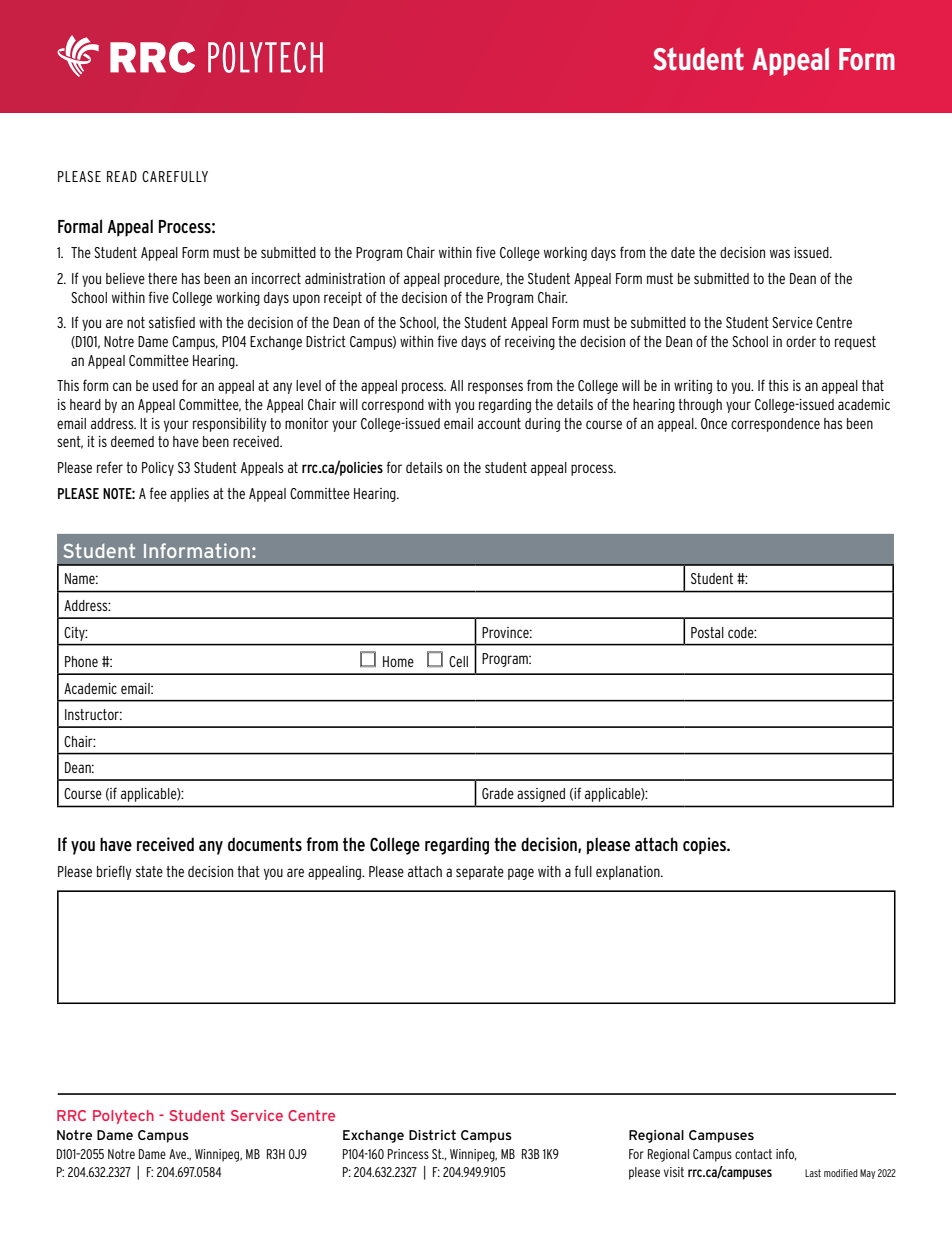 The width and height of the image is (952, 1233). I want to click on separate, so click(480, 873).
